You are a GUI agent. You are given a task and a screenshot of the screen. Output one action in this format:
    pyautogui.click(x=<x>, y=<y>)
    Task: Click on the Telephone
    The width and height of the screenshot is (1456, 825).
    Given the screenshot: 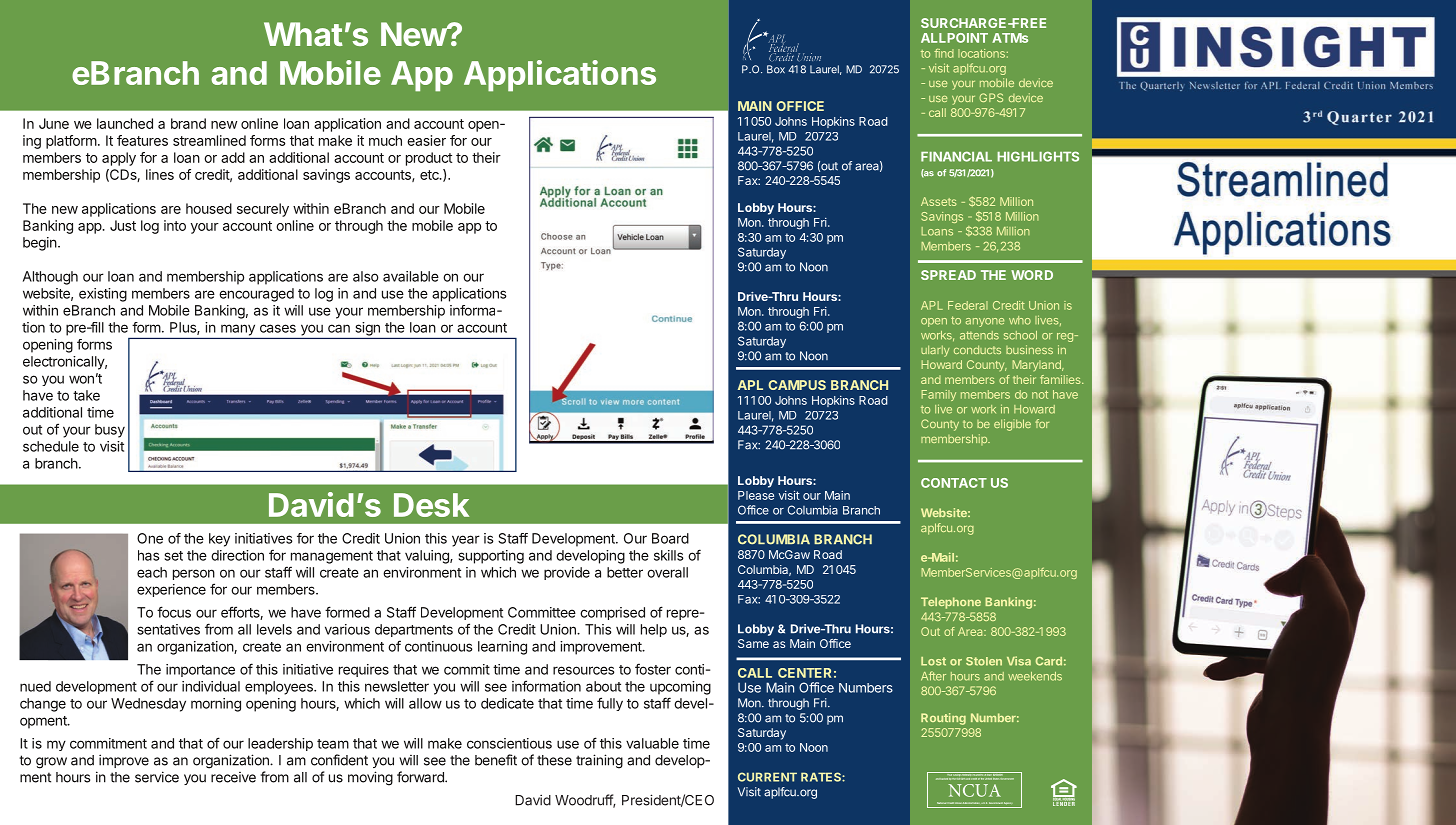 What is the action you would take?
    pyautogui.click(x=951, y=603)
